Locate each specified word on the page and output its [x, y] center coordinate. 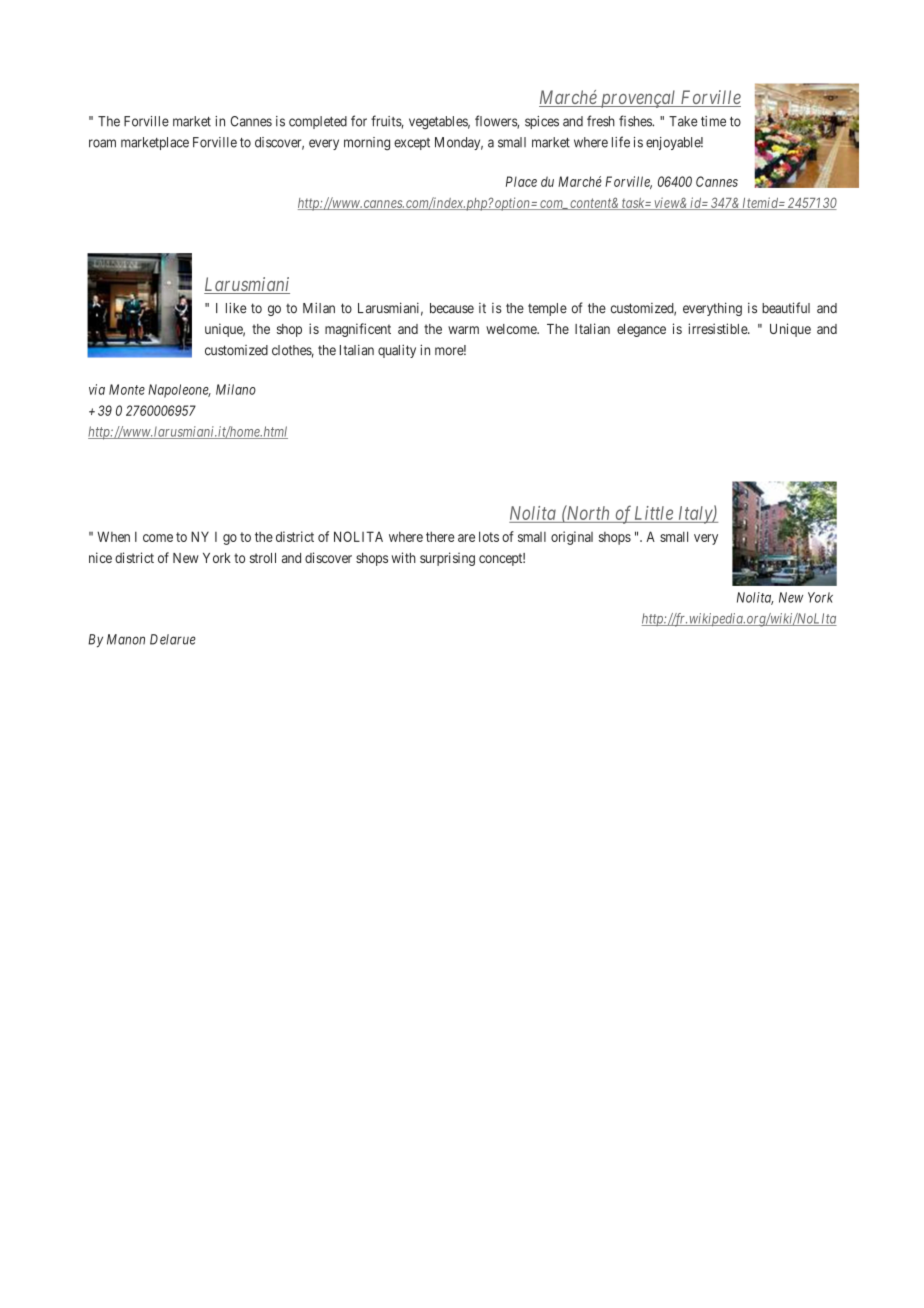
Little [654, 513]
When [113, 536]
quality [397, 351]
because [452, 308]
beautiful [786, 308]
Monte [127, 389]
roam [102, 143]
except [412, 144]
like [236, 308]
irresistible [718, 328]
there [440, 536]
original [572, 538]
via [97, 389]
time [713, 121]
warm [463, 330]
